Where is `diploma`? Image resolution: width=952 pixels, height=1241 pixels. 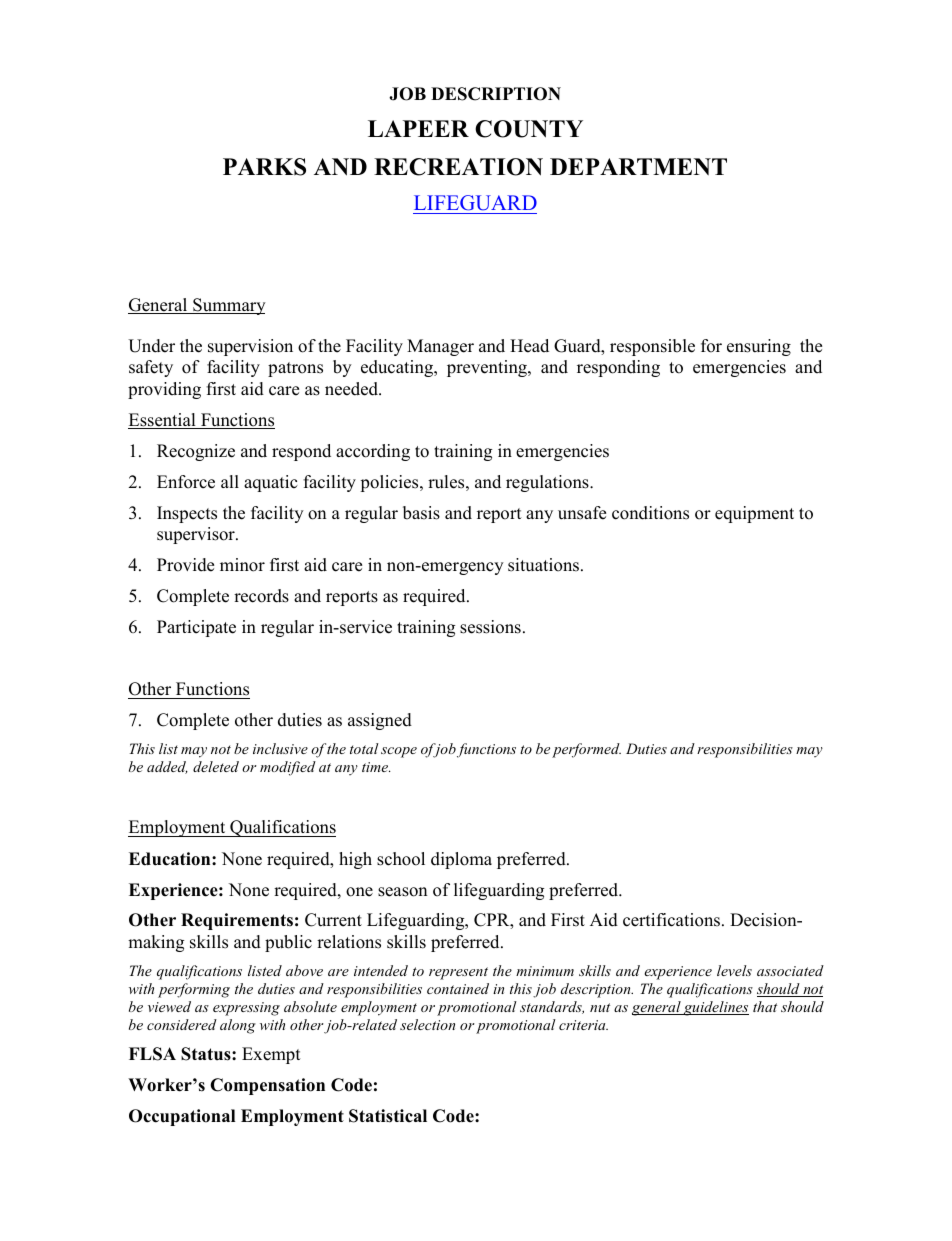 diploma is located at coordinates (461, 860).
